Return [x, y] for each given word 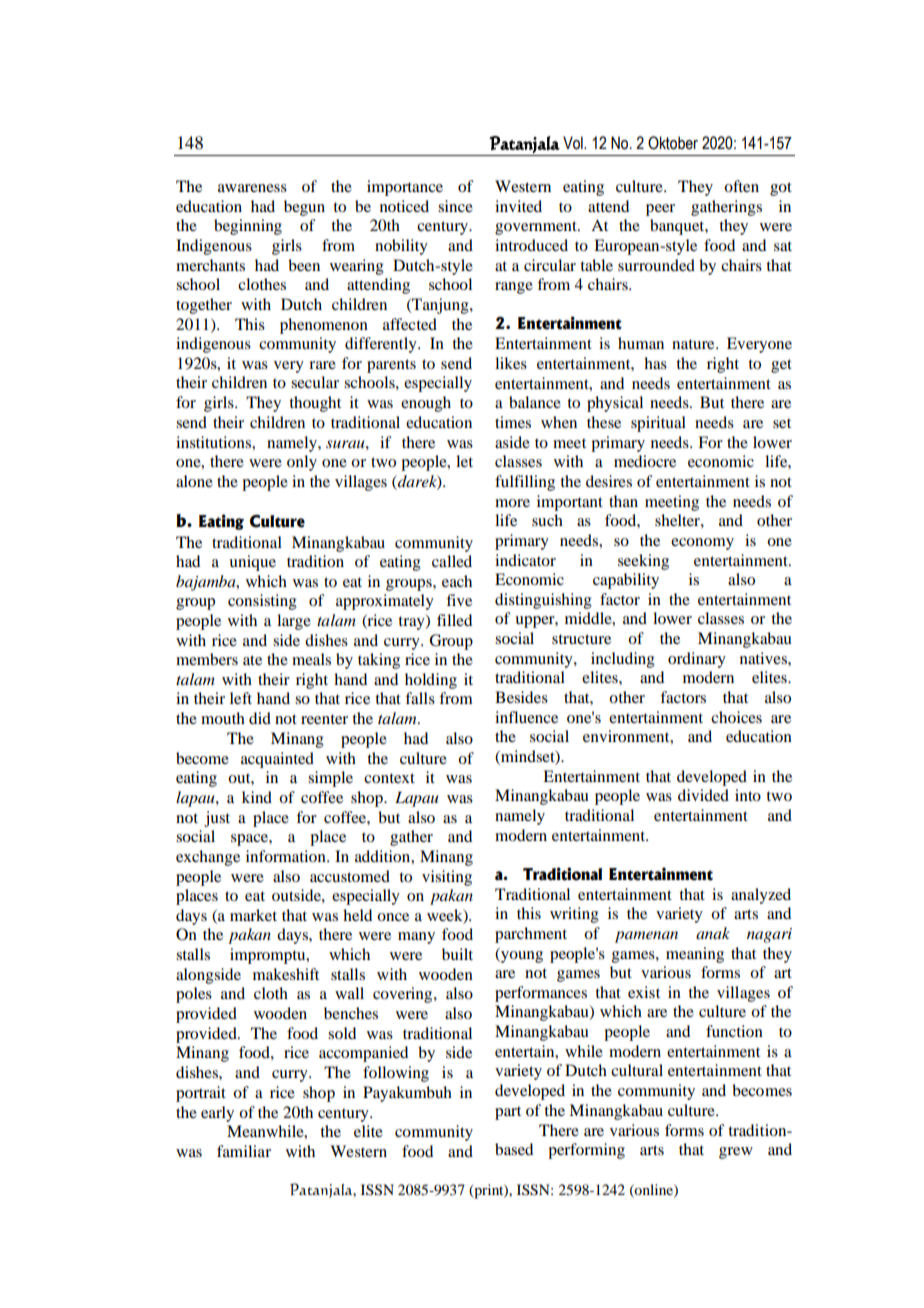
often [741, 186]
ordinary [697, 660]
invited [518, 206]
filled [454, 620]
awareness [252, 188]
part [508, 1113]
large [294, 622]
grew [736, 1153]
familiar [244, 1151]
